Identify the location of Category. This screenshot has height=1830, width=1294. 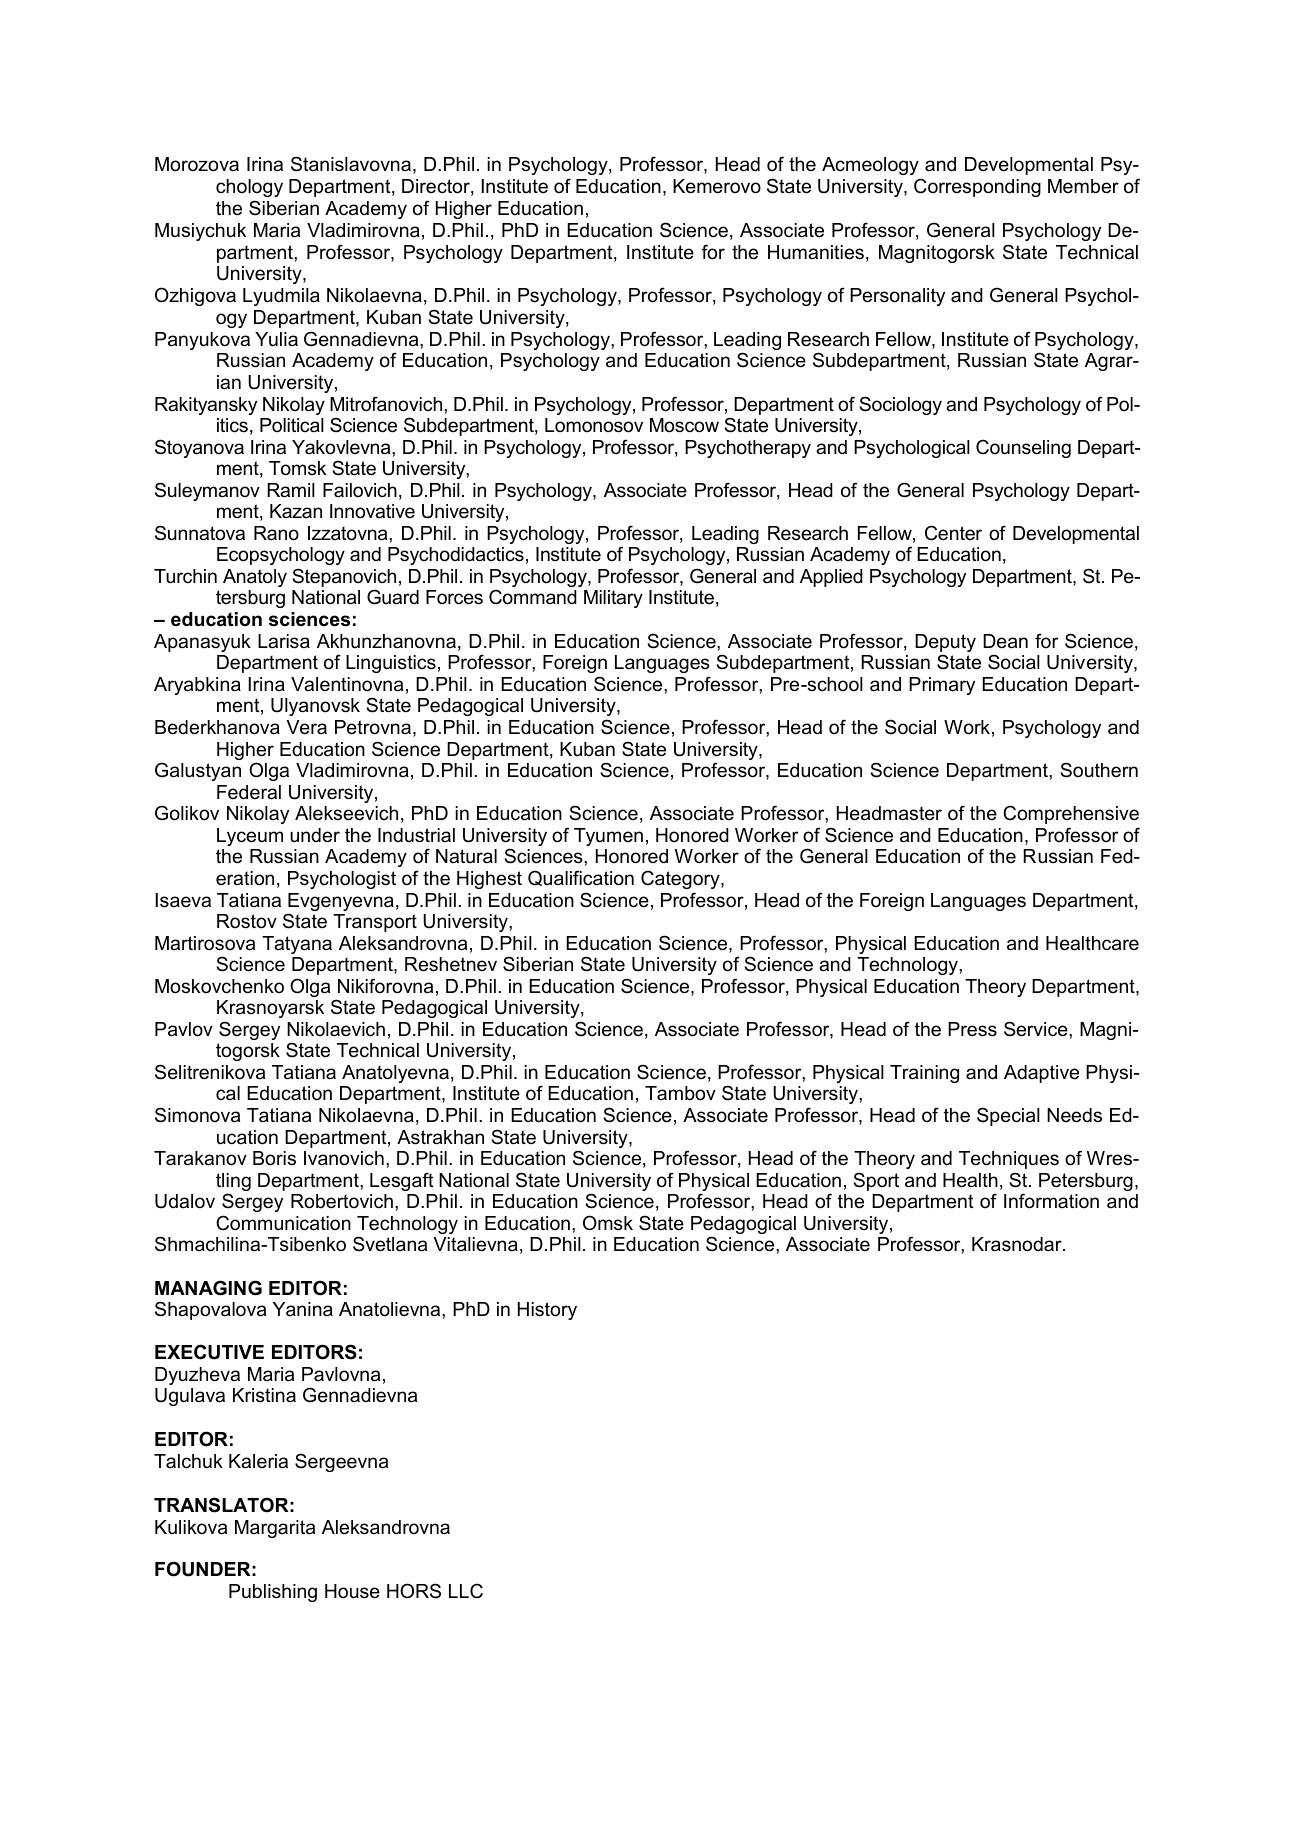
(681, 879).
